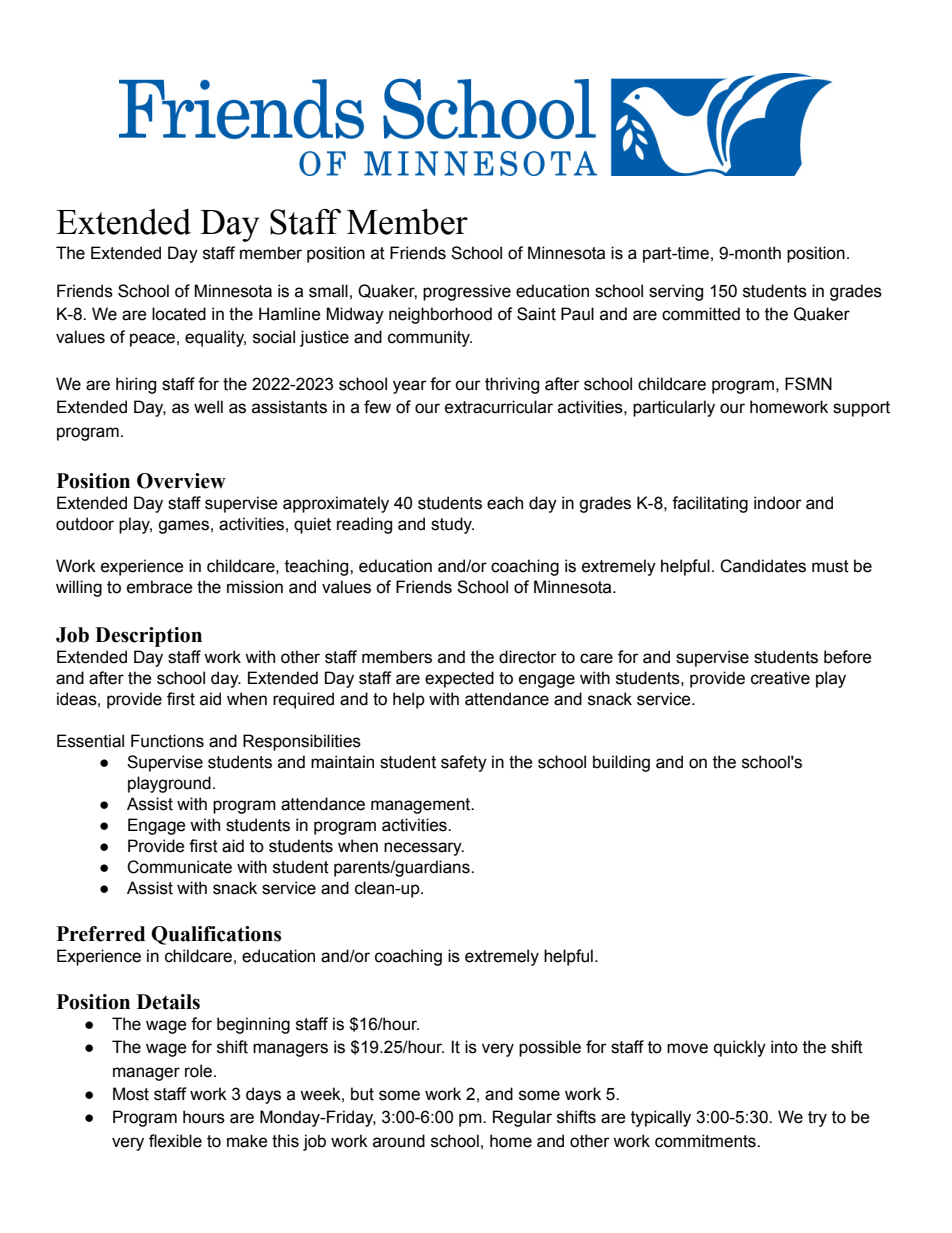 The height and width of the screenshot is (1233, 952). Describe the element at coordinates (175, 1141) in the screenshot. I see `flexible` at that location.
